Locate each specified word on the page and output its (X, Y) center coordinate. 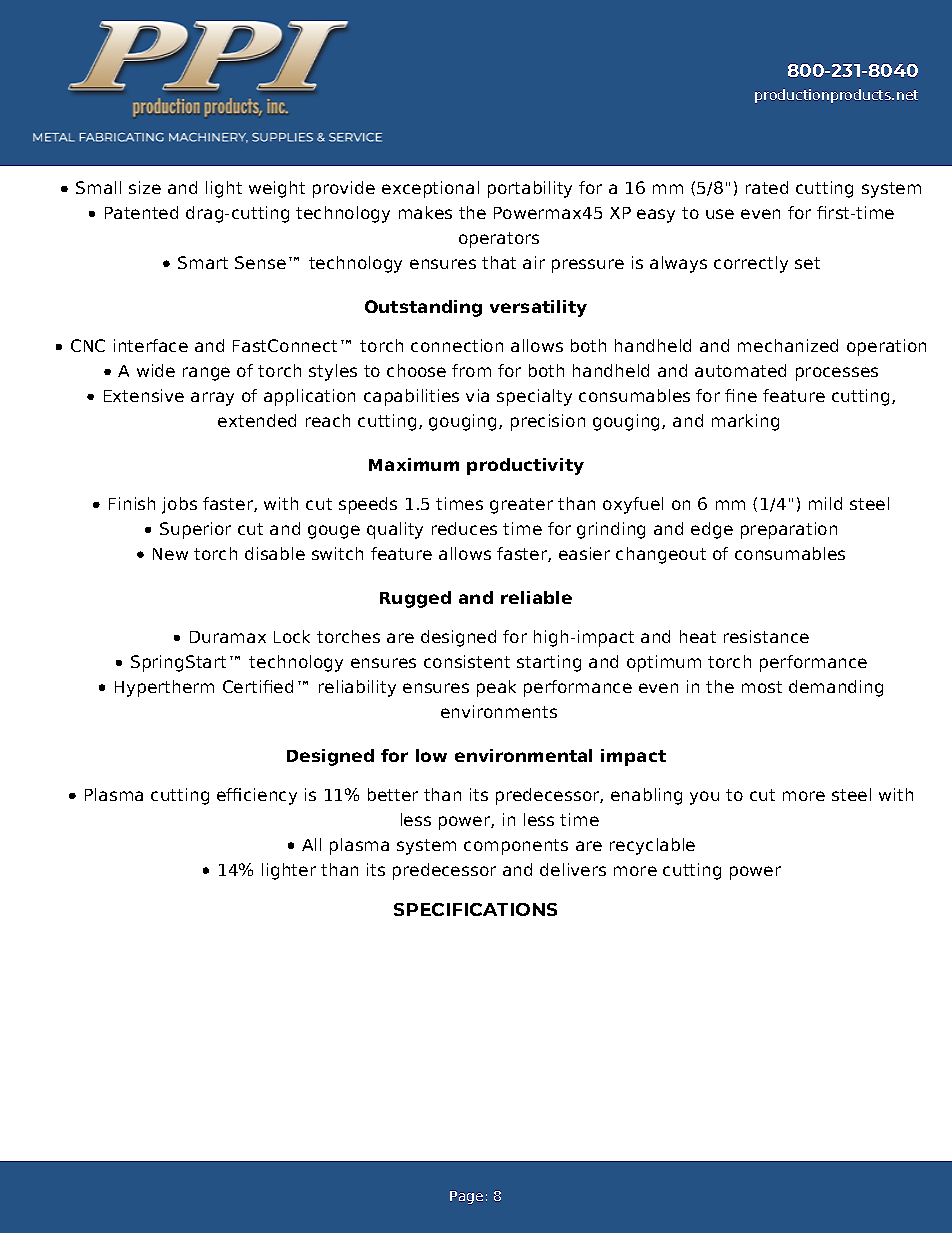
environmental (523, 755)
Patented (141, 212)
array (212, 399)
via (477, 395)
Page (466, 1197)
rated (767, 187)
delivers (573, 869)
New (170, 554)
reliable (536, 597)
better (393, 794)
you (704, 798)
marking (745, 422)
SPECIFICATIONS (475, 909)
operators (499, 240)
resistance (766, 636)
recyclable (652, 846)
